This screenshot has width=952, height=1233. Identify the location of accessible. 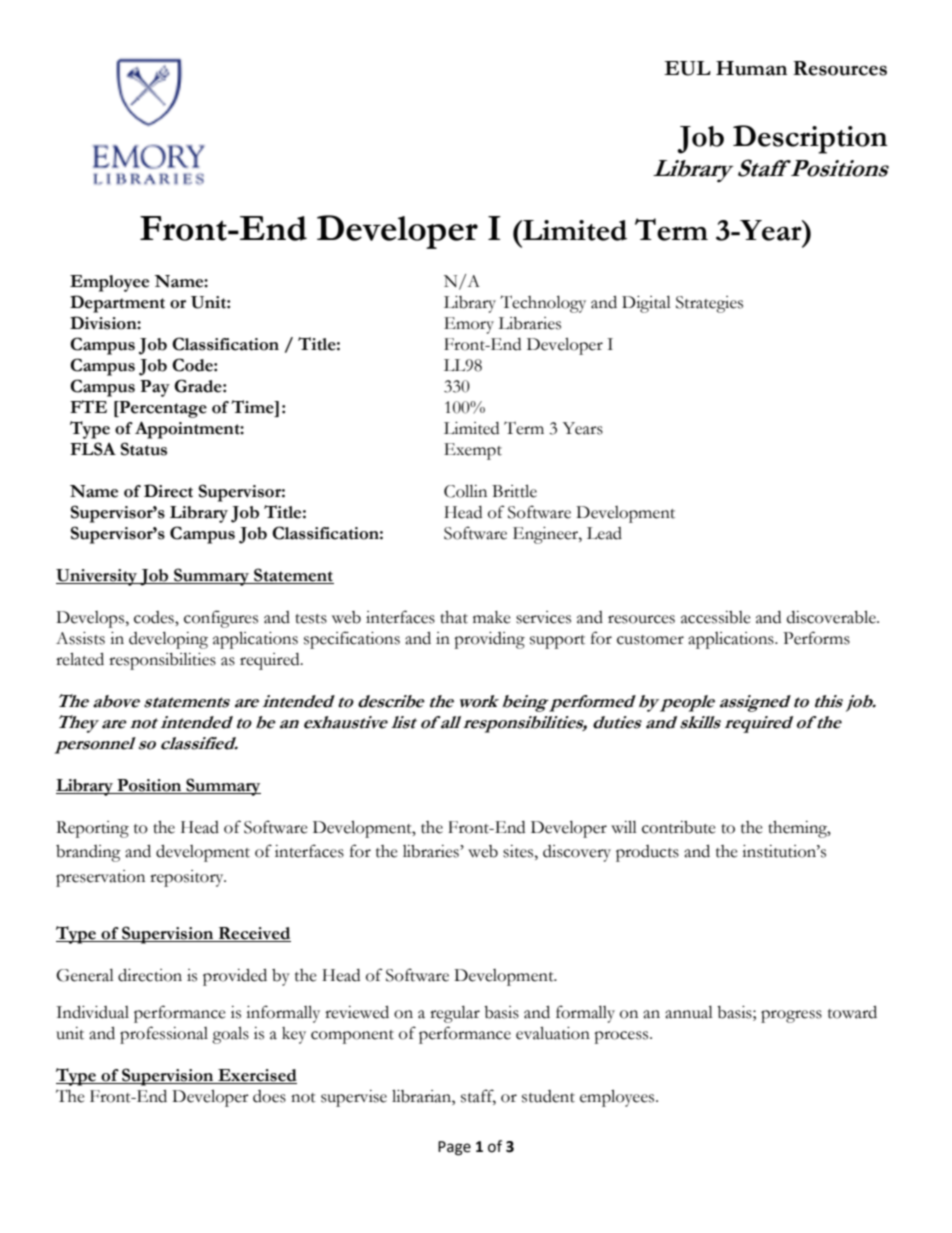
(716, 617).
